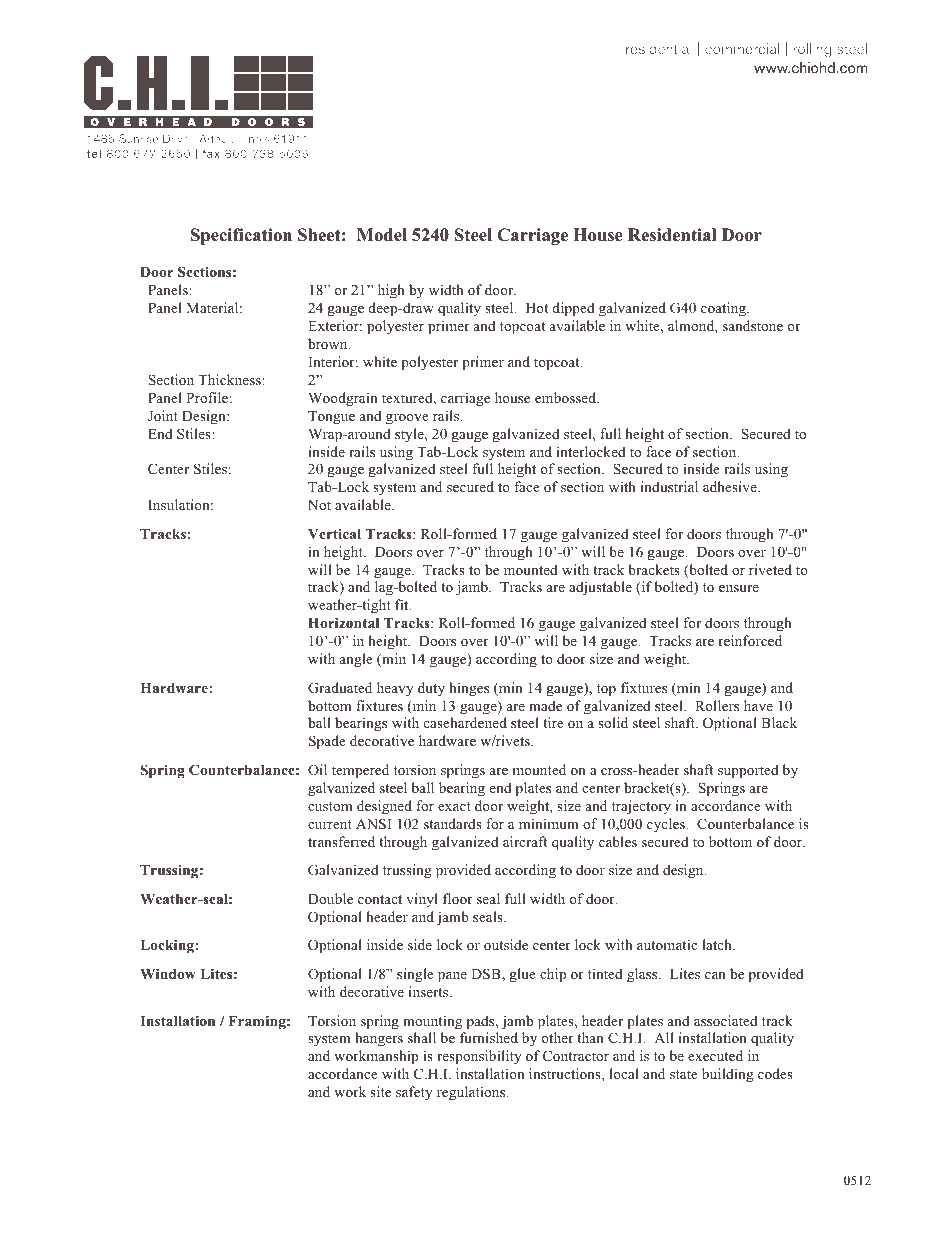  Describe the element at coordinates (241, 236) in the image. I see `Specification` at that location.
